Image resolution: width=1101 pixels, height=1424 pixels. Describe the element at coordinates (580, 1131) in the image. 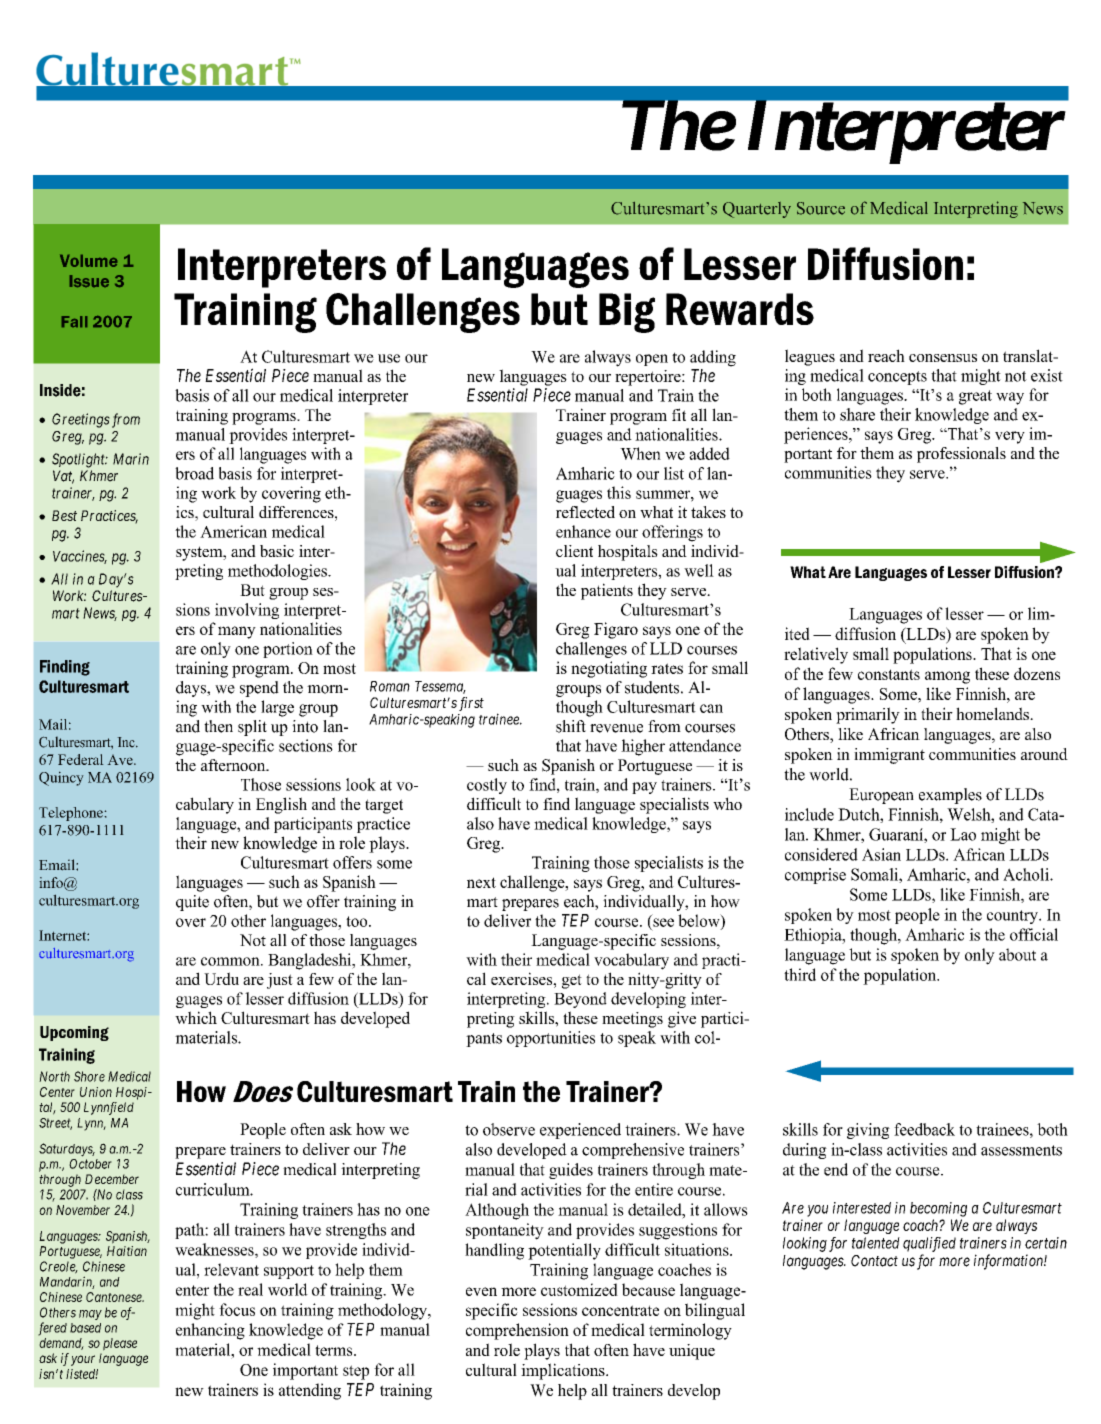

I see `experienced` at that location.
